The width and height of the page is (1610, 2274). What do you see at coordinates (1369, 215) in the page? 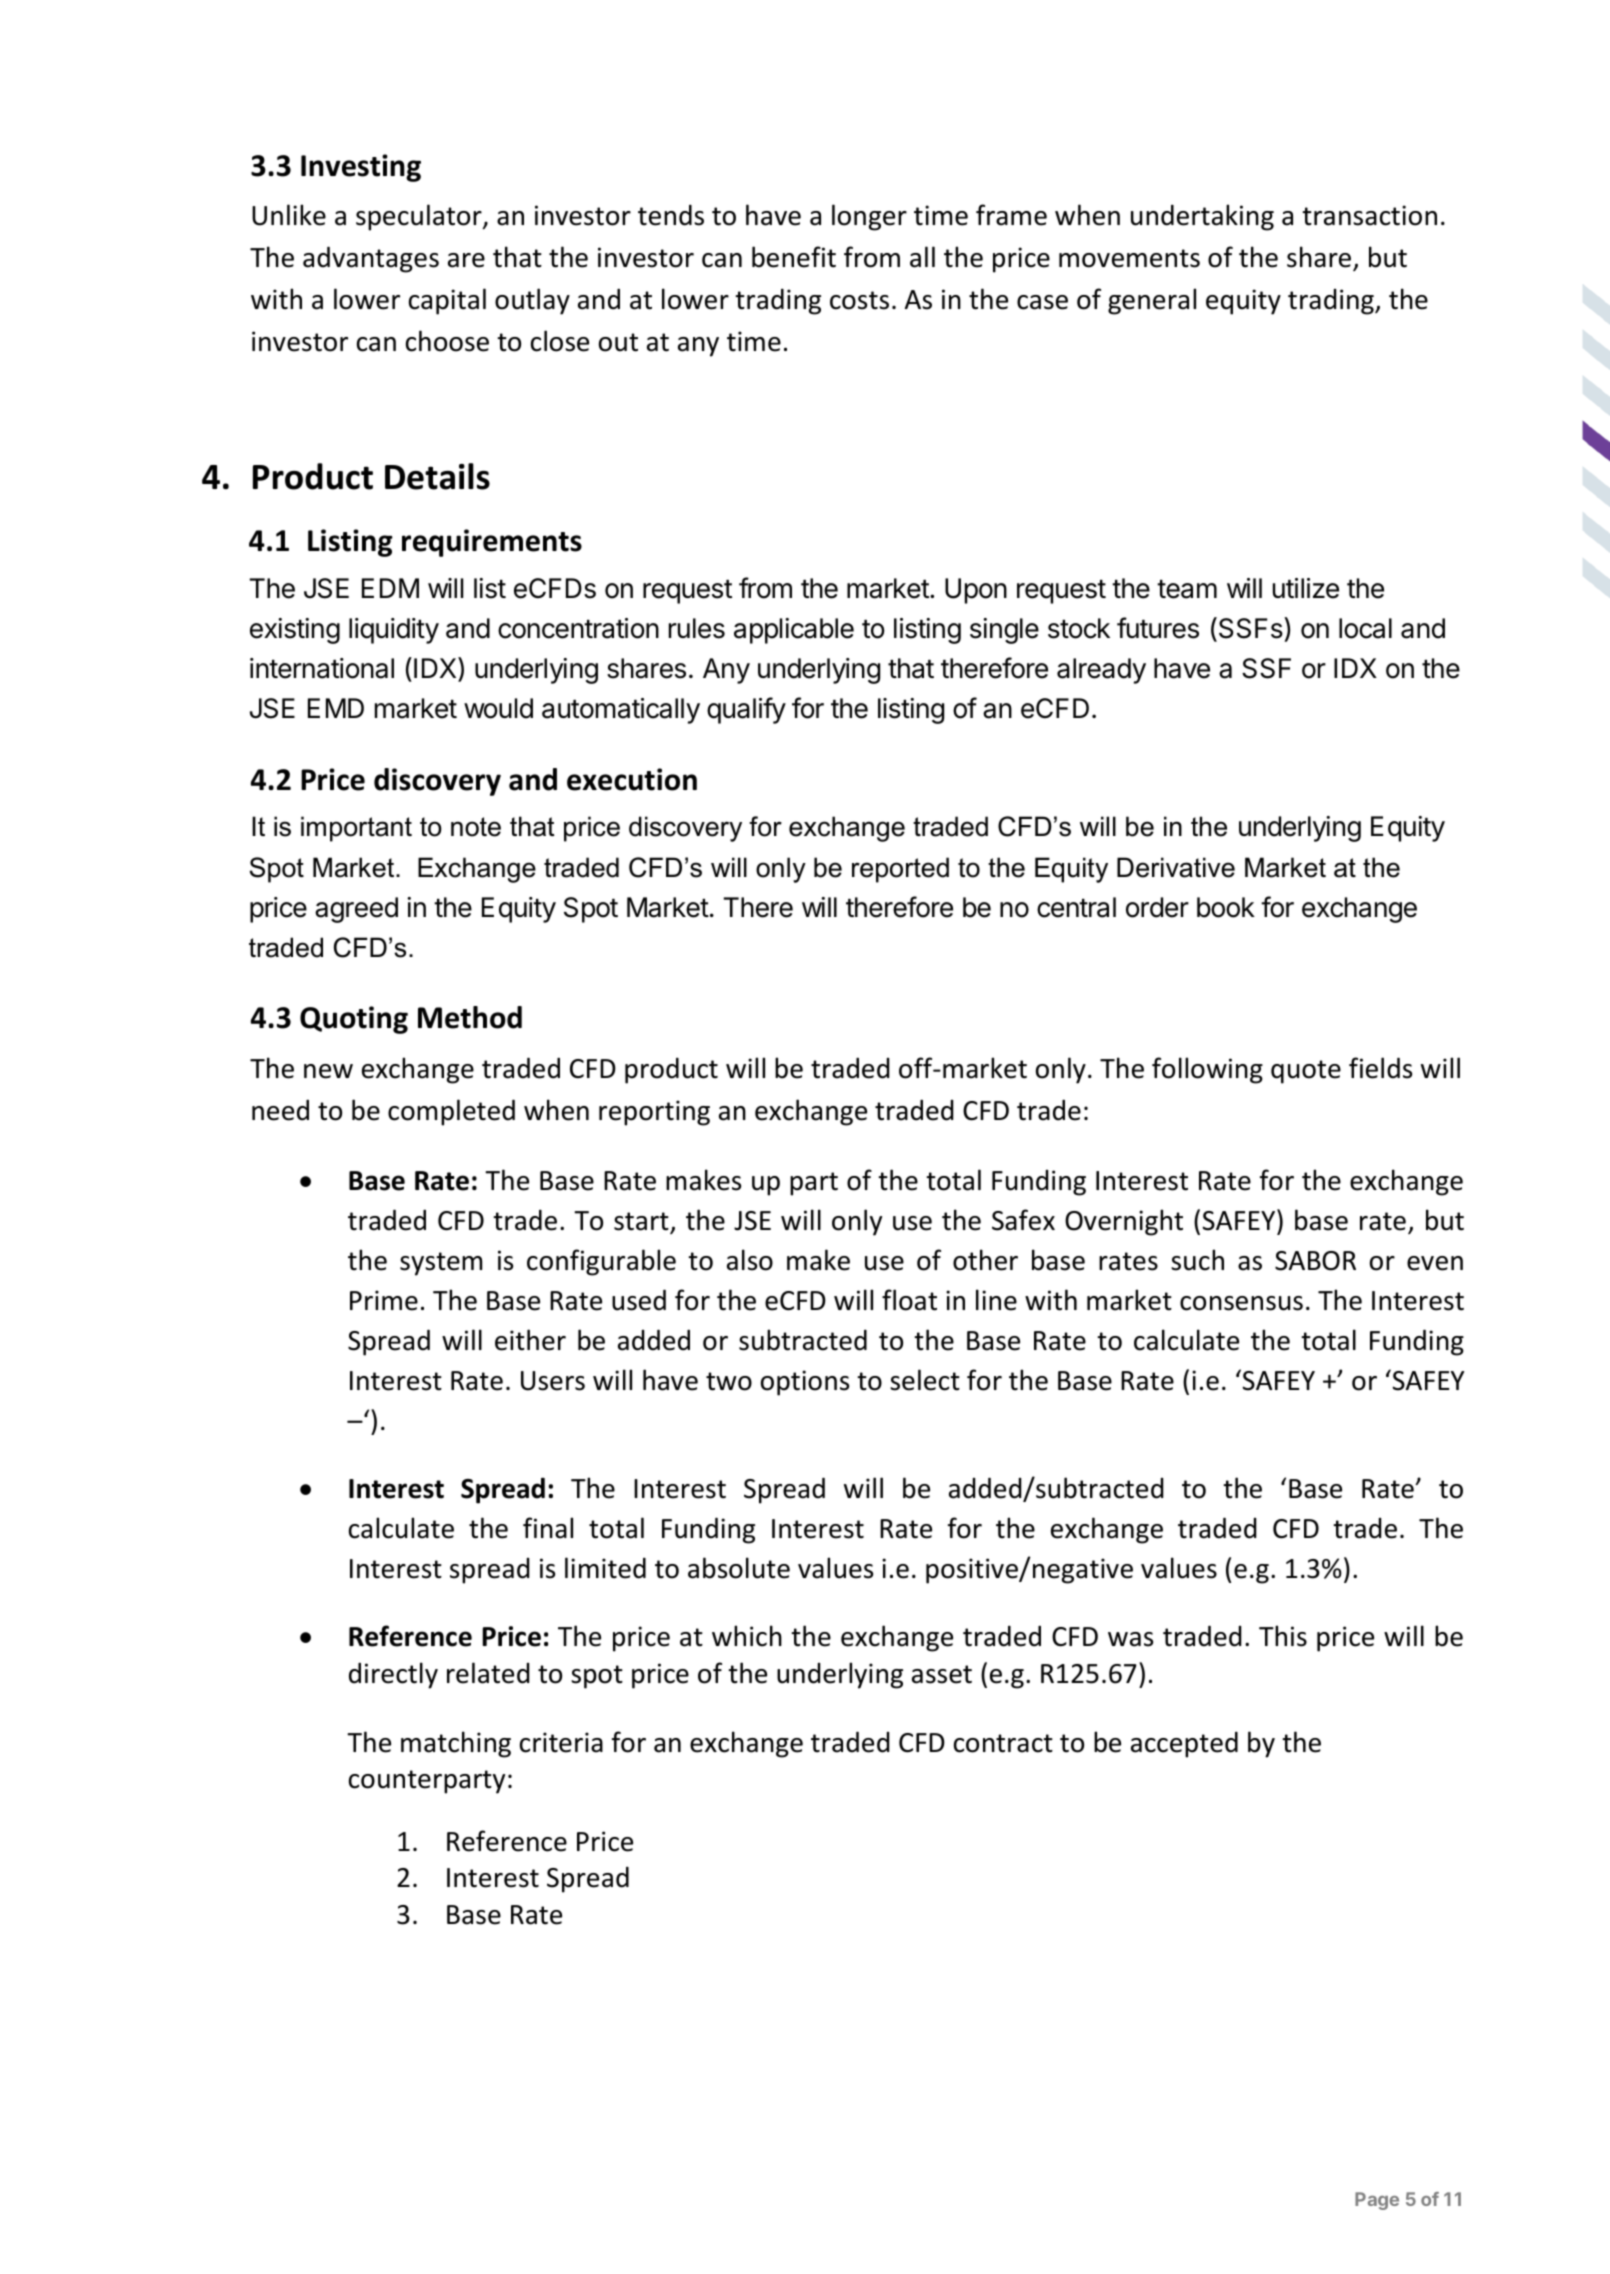
I see `transaction` at bounding box center [1369, 215].
